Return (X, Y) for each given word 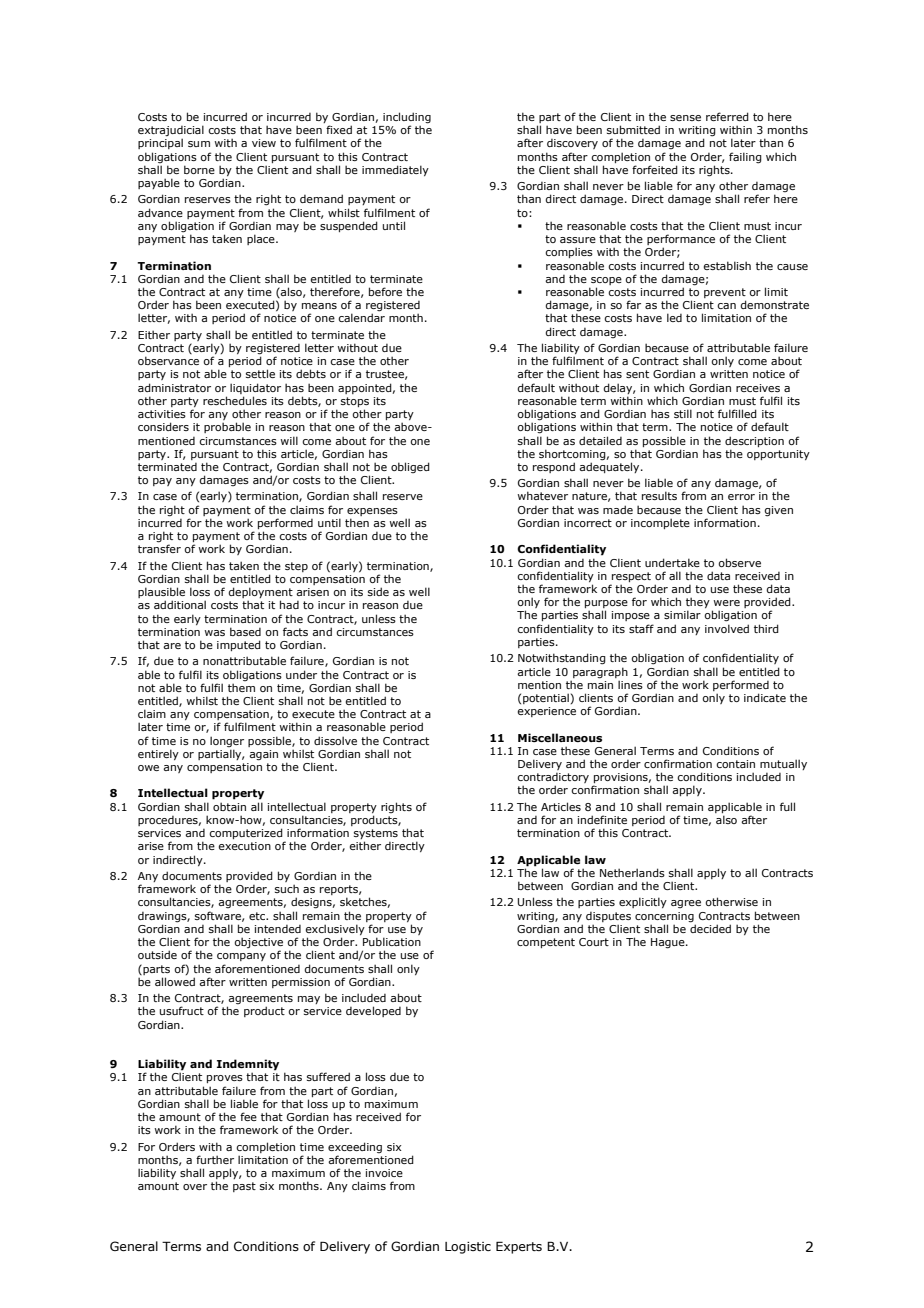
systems (376, 835)
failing (745, 158)
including (407, 119)
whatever (542, 495)
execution (244, 846)
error (741, 497)
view (264, 143)
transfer (159, 548)
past (244, 1187)
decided (710, 927)
